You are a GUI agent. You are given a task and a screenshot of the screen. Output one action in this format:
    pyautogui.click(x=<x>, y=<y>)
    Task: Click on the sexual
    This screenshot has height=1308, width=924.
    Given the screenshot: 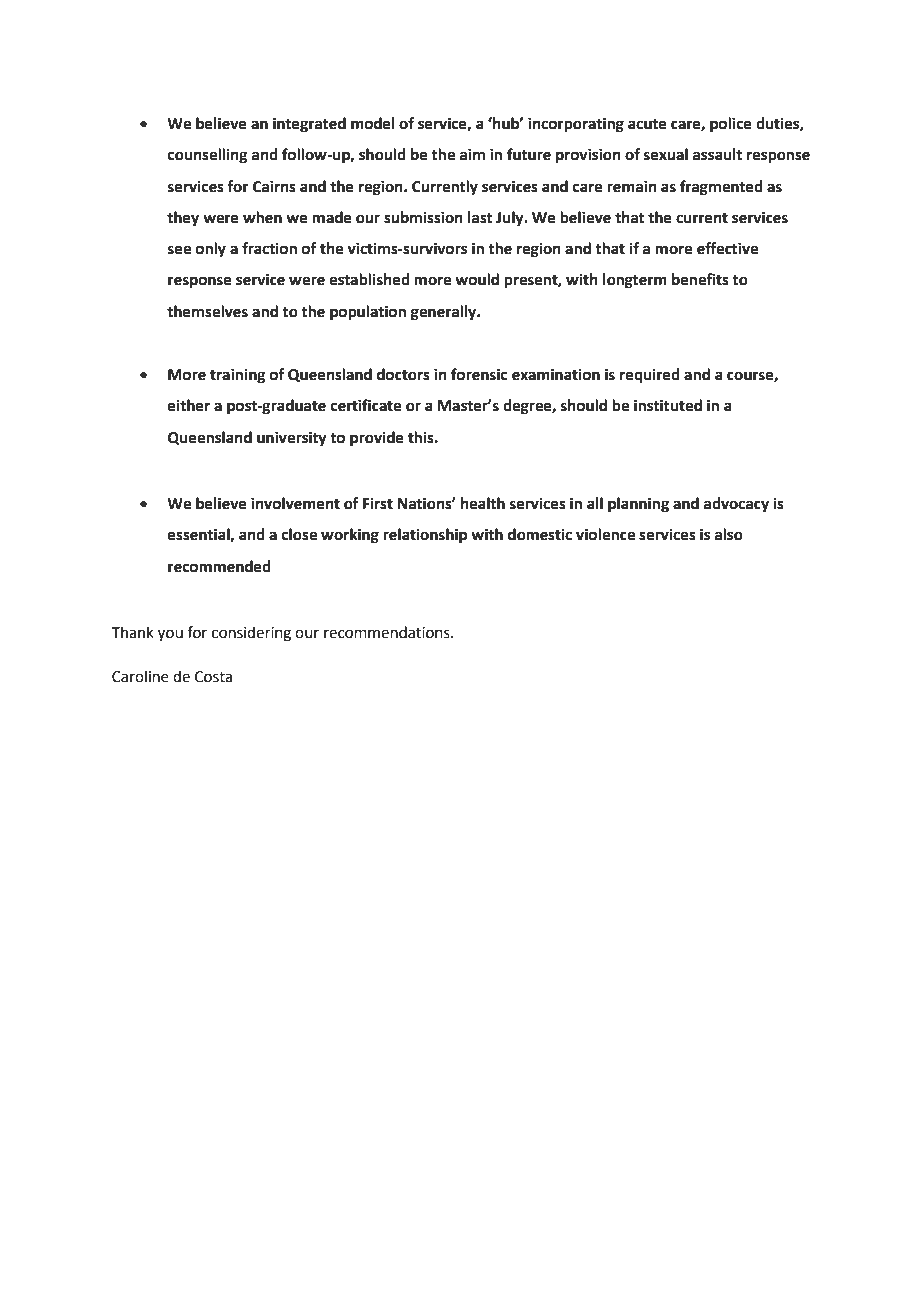 What is the action you would take?
    pyautogui.click(x=666, y=154)
